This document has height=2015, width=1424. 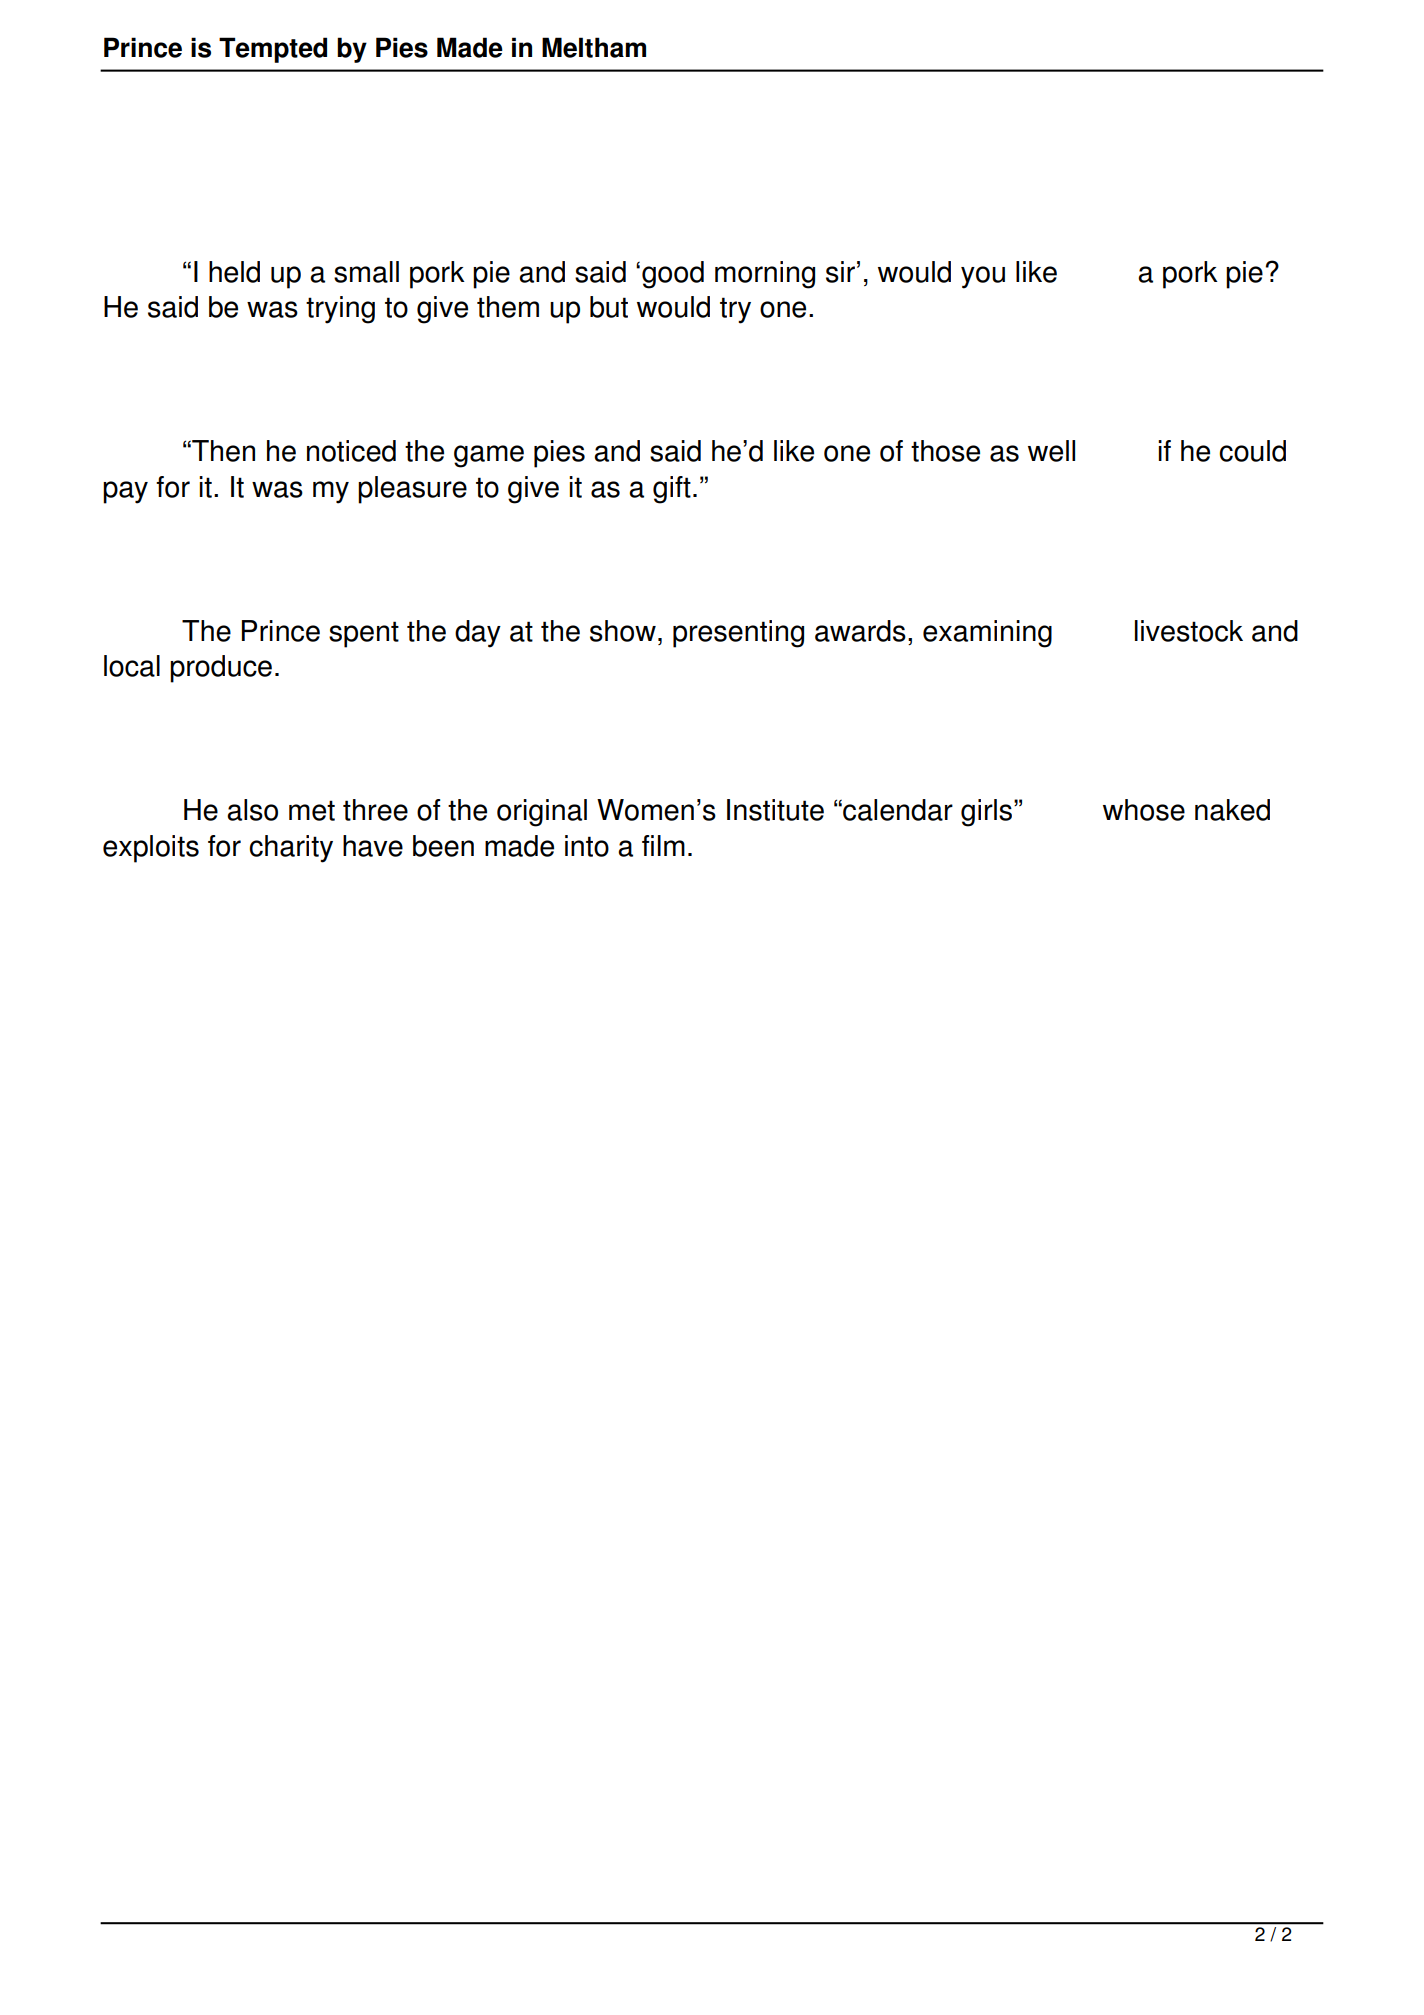 What do you see at coordinates (672, 490) in the document?
I see `gift` at bounding box center [672, 490].
